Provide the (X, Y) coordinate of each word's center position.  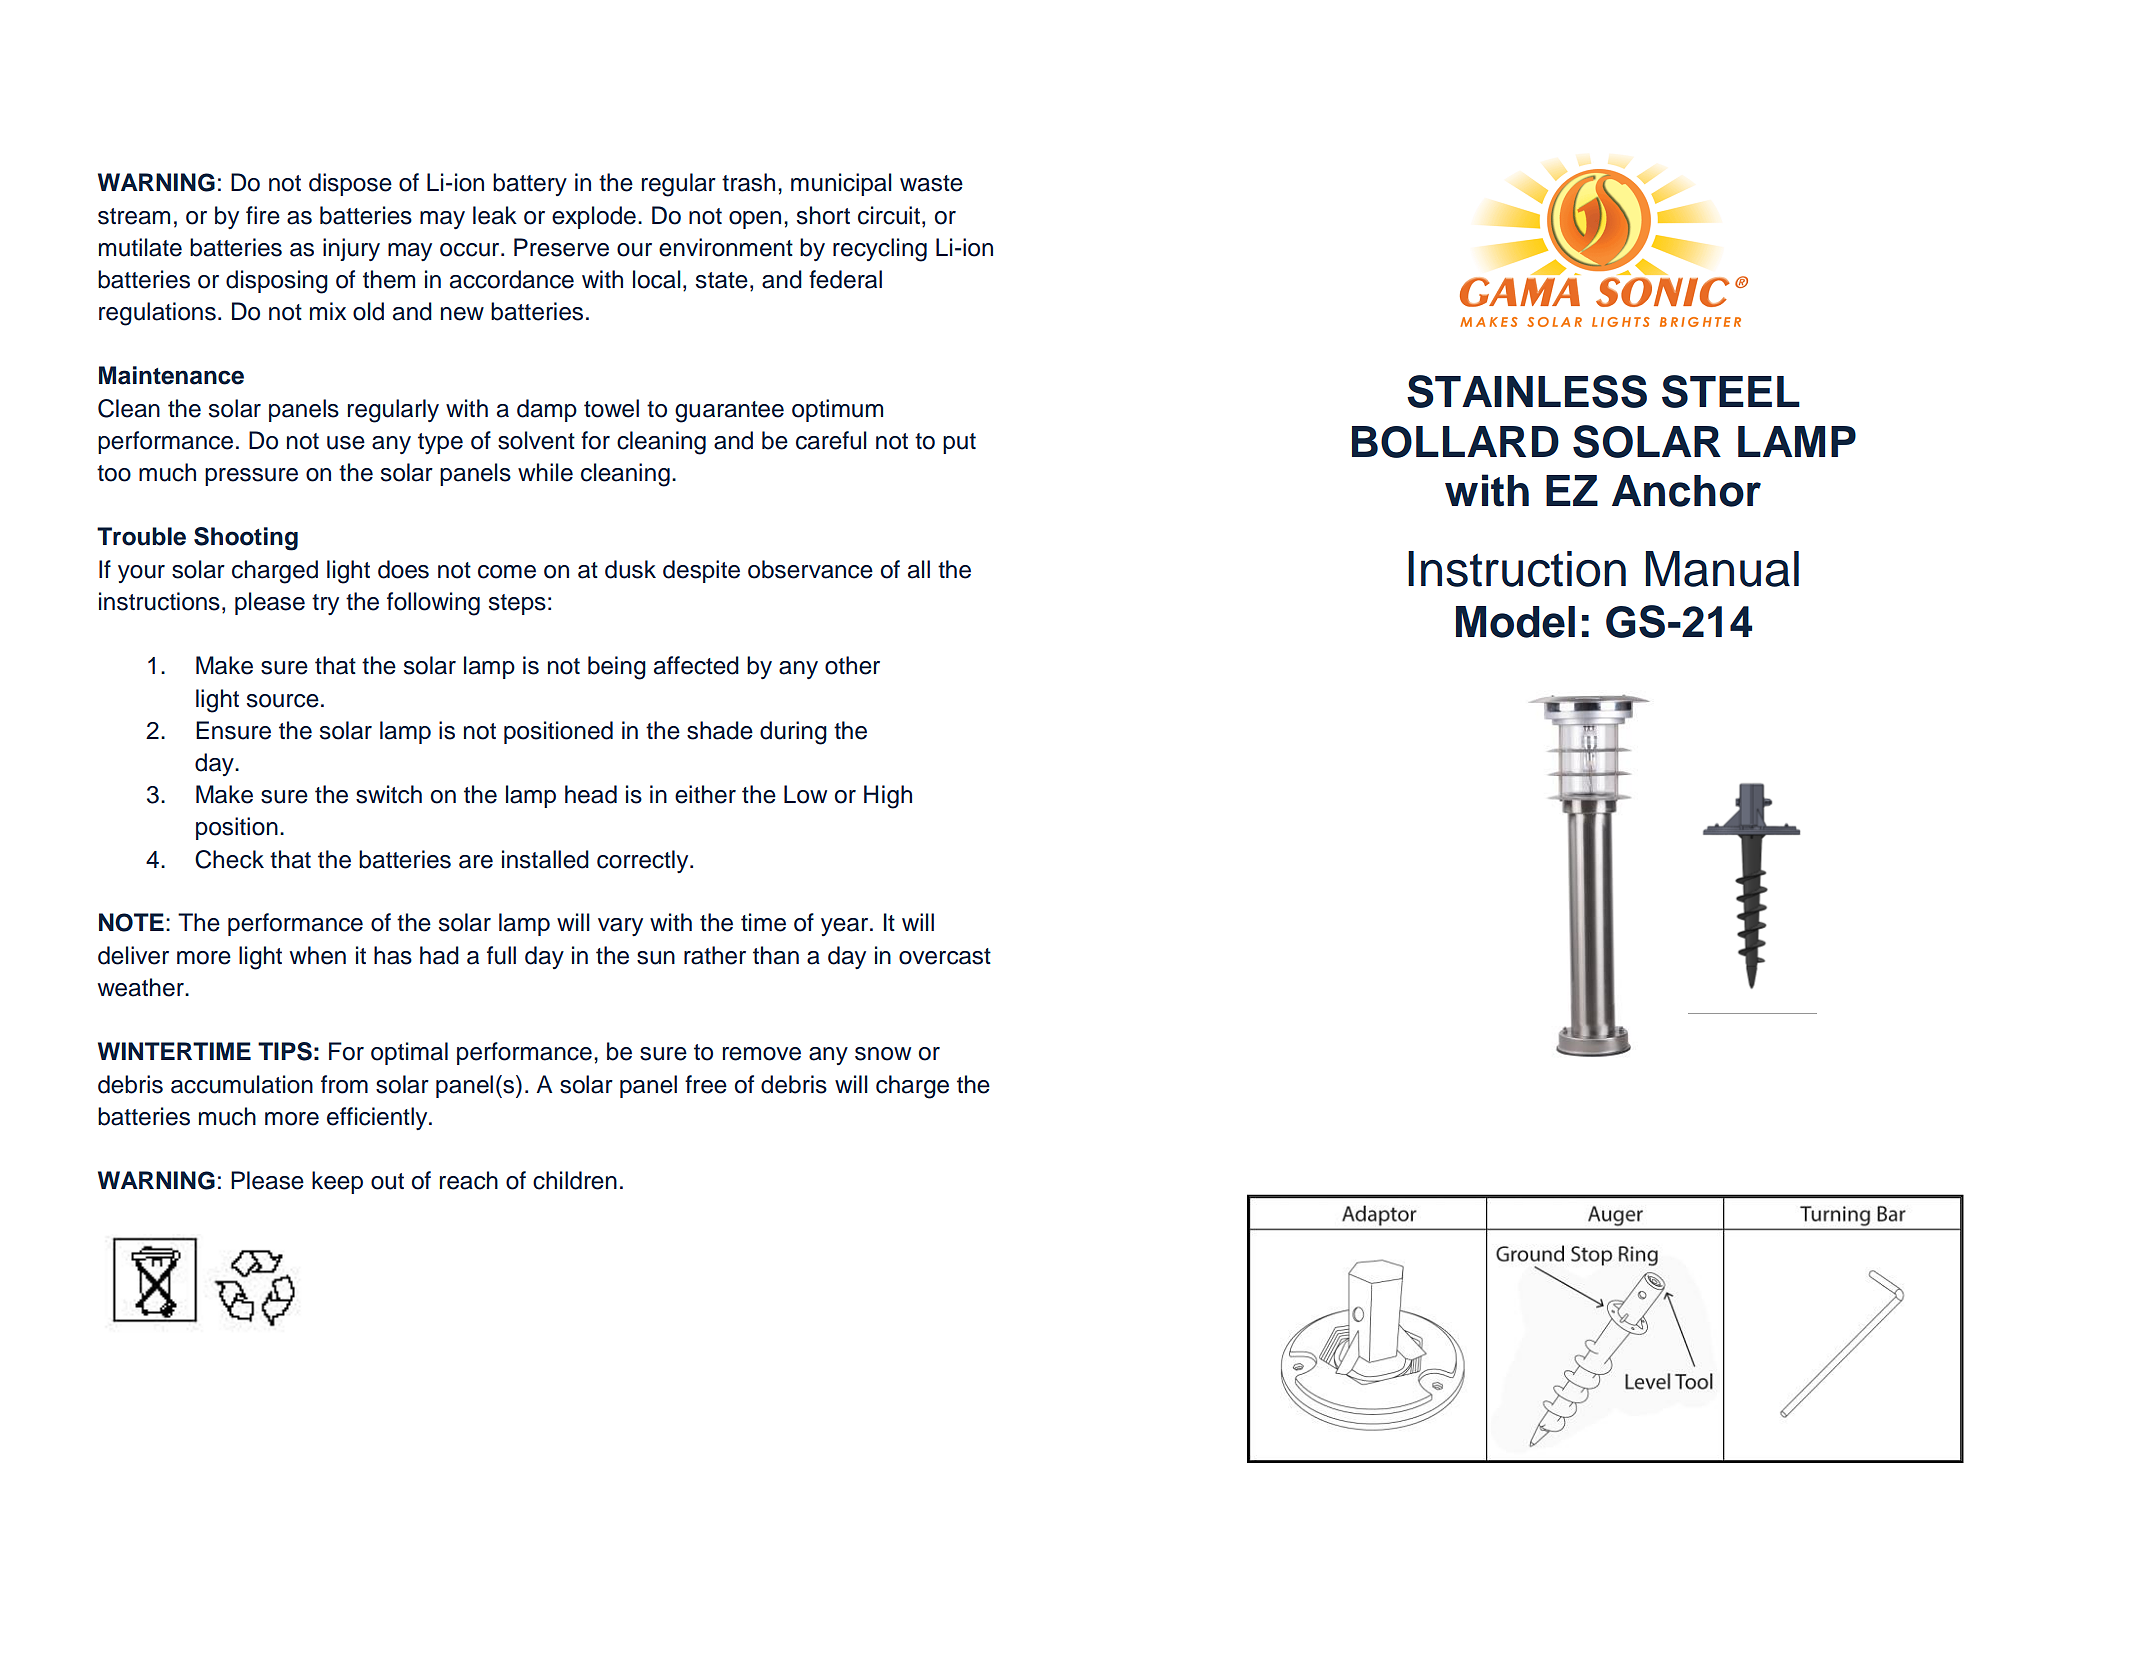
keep (337, 1182)
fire (263, 215)
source (283, 701)
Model (1515, 622)
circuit (890, 215)
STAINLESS (1527, 391)
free (706, 1084)
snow (883, 1054)
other (852, 665)
